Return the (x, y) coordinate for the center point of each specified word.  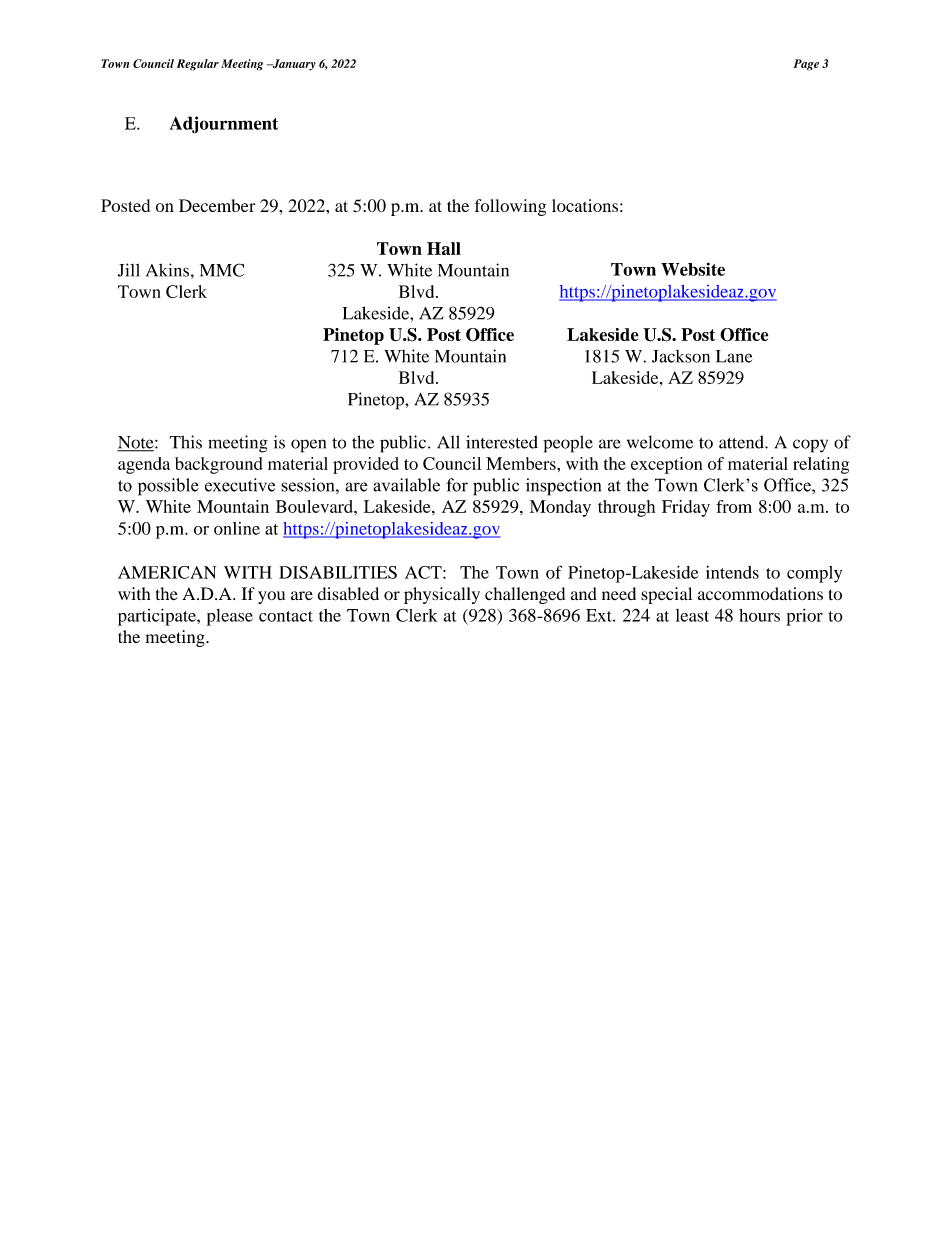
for (457, 485)
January (293, 65)
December (217, 205)
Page (806, 65)
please (230, 617)
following (510, 207)
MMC (222, 270)
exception (667, 465)
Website (693, 269)
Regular (198, 65)
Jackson (681, 356)
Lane (734, 356)
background (219, 465)
